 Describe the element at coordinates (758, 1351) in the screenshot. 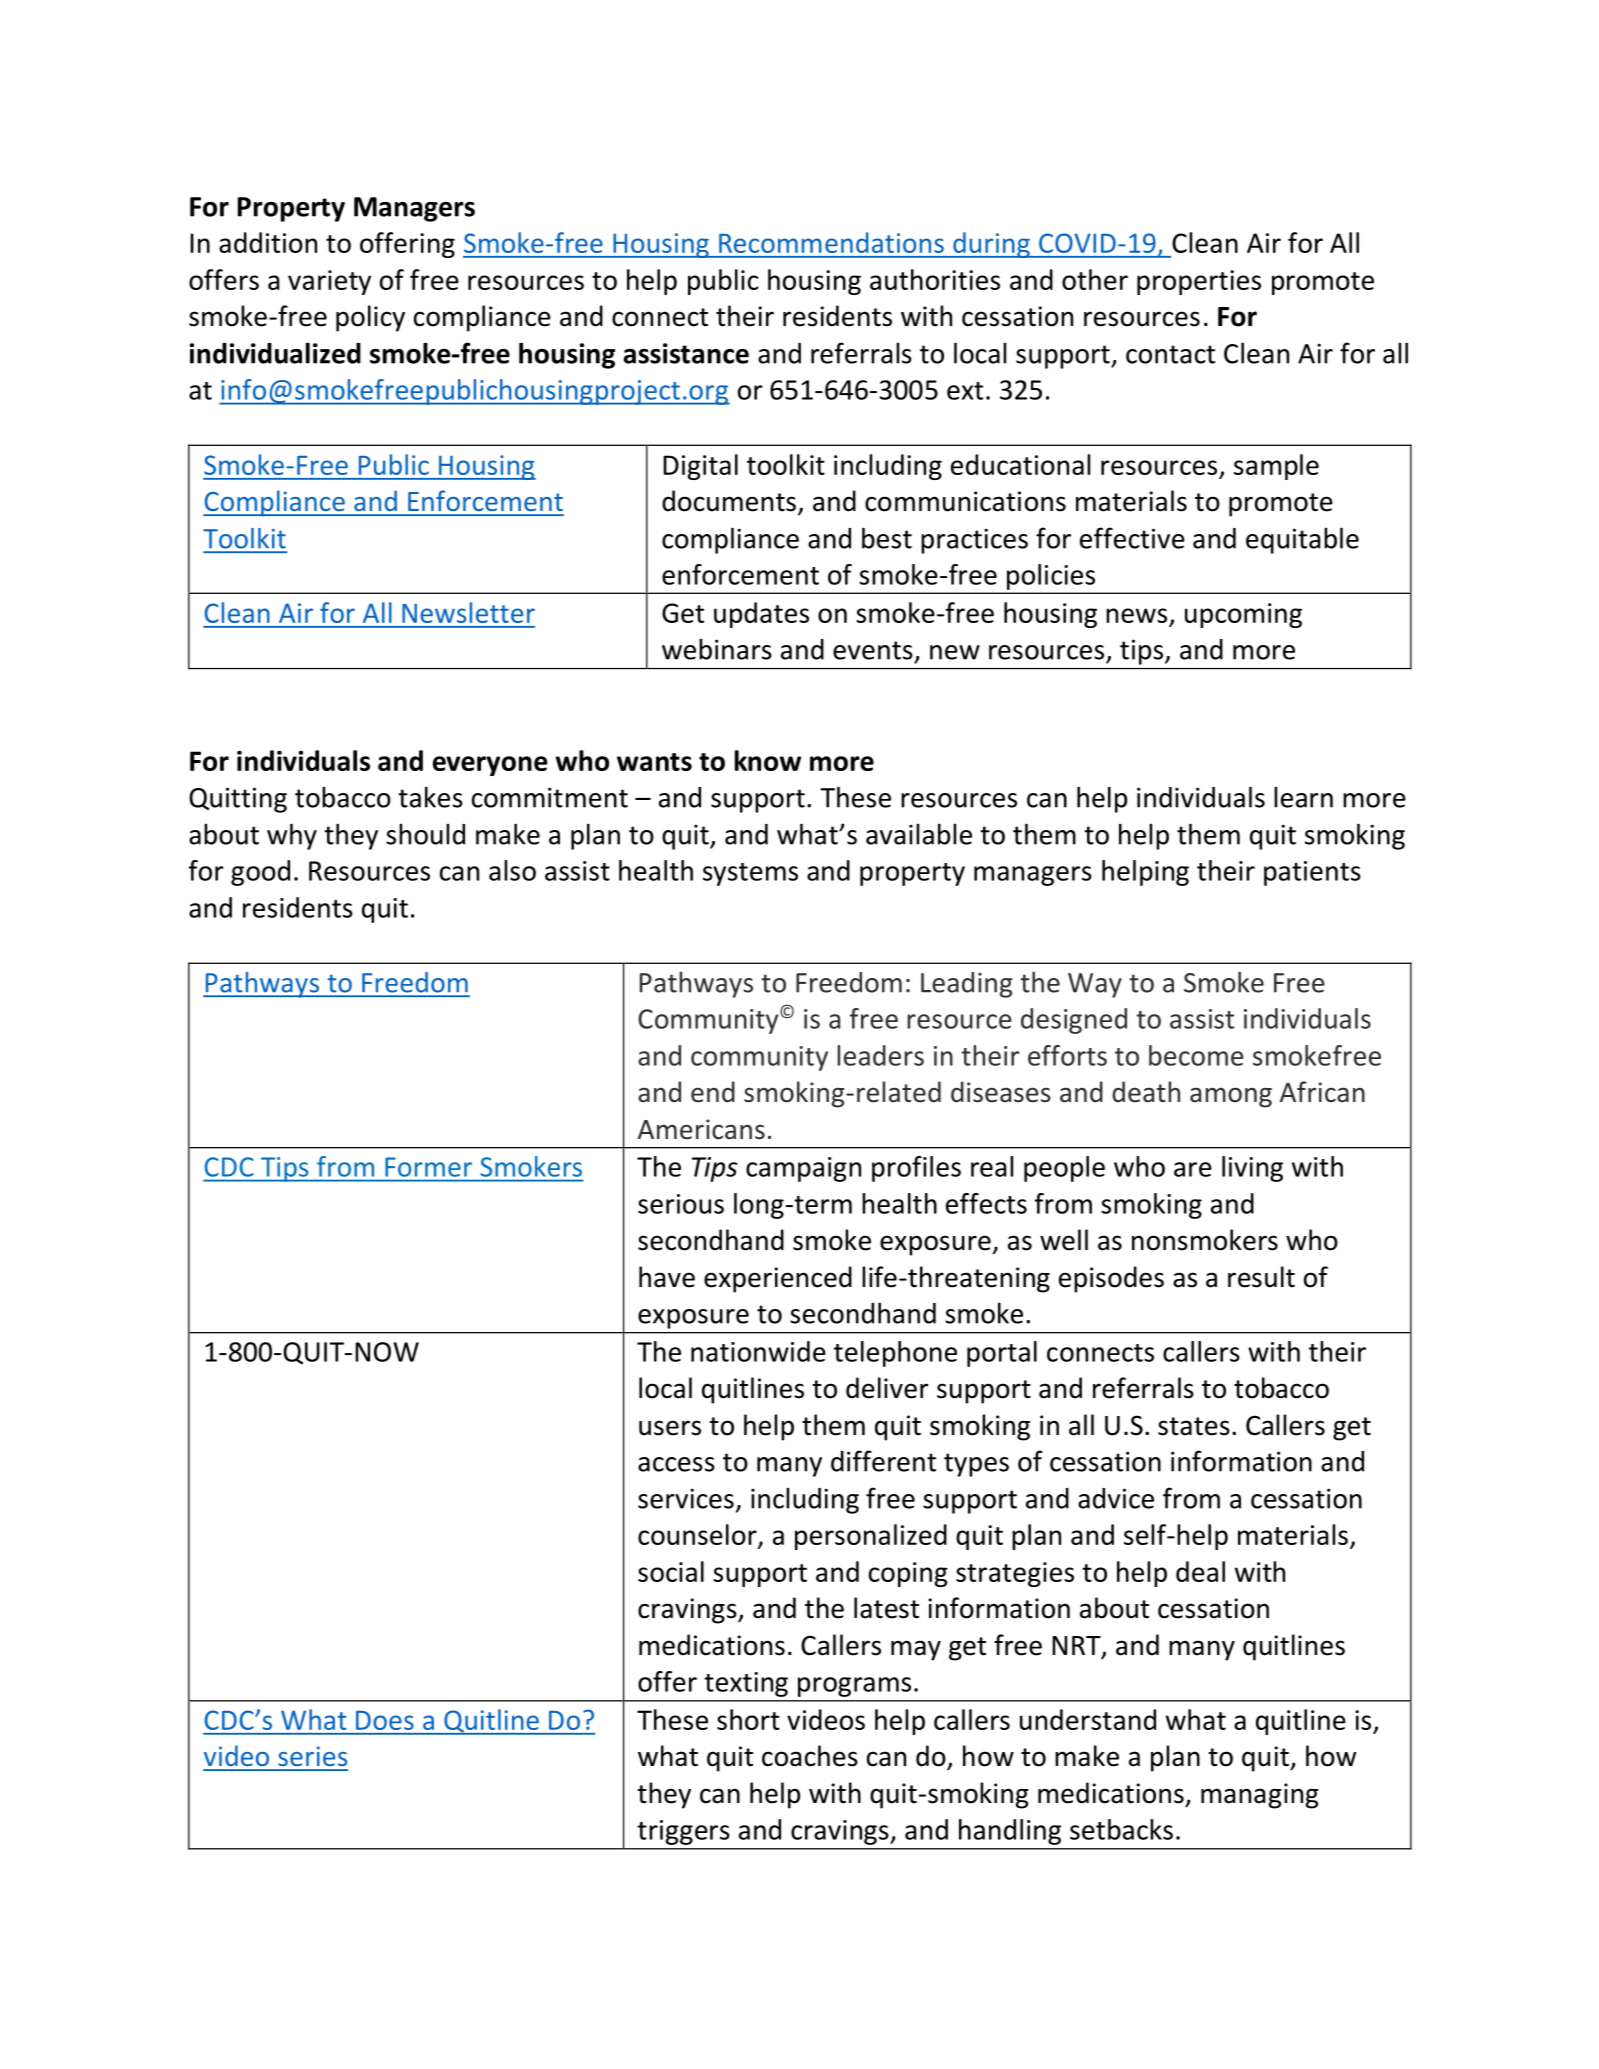

I see `nationwide` at that location.
